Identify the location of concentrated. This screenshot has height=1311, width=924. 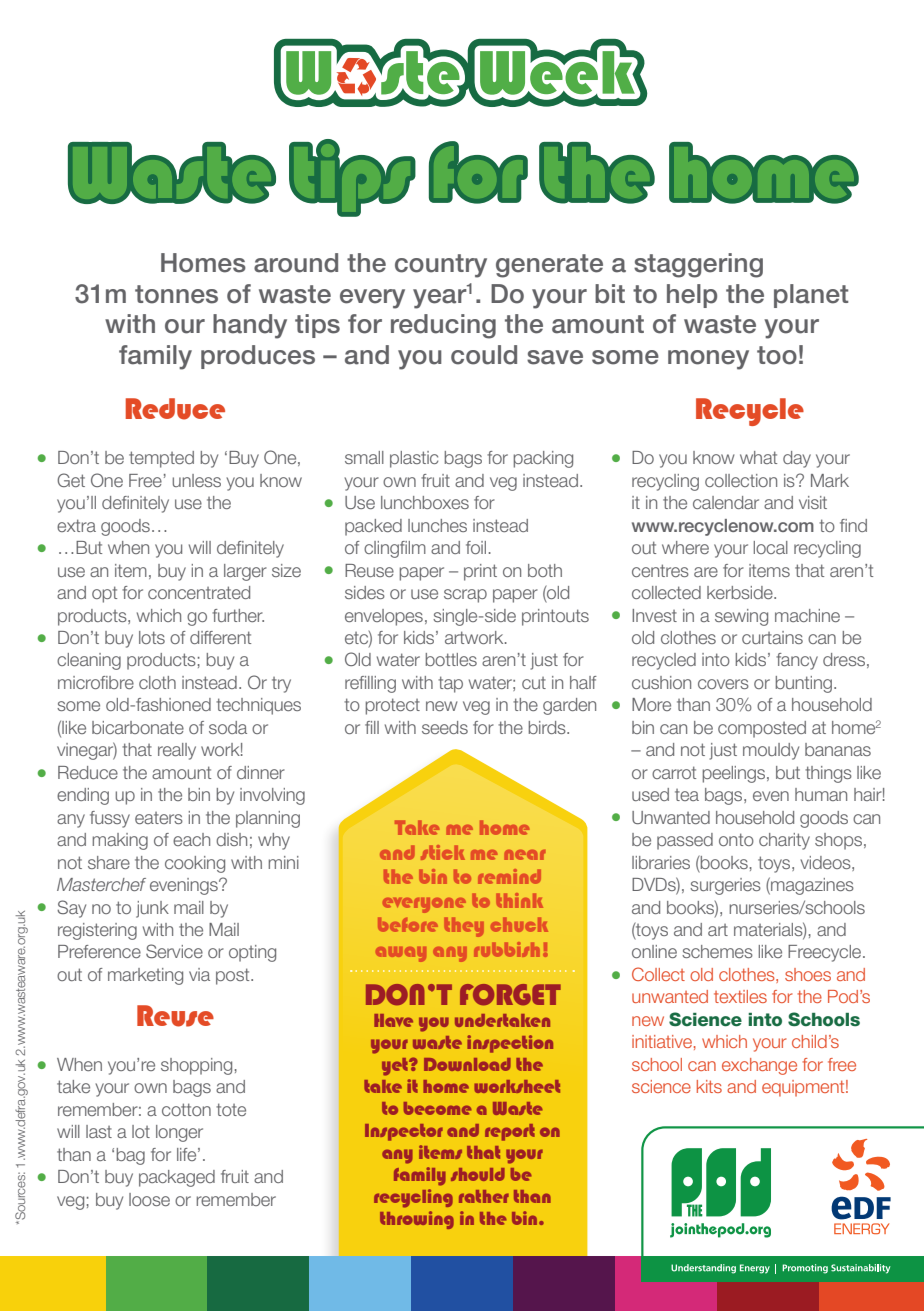
(199, 592).
